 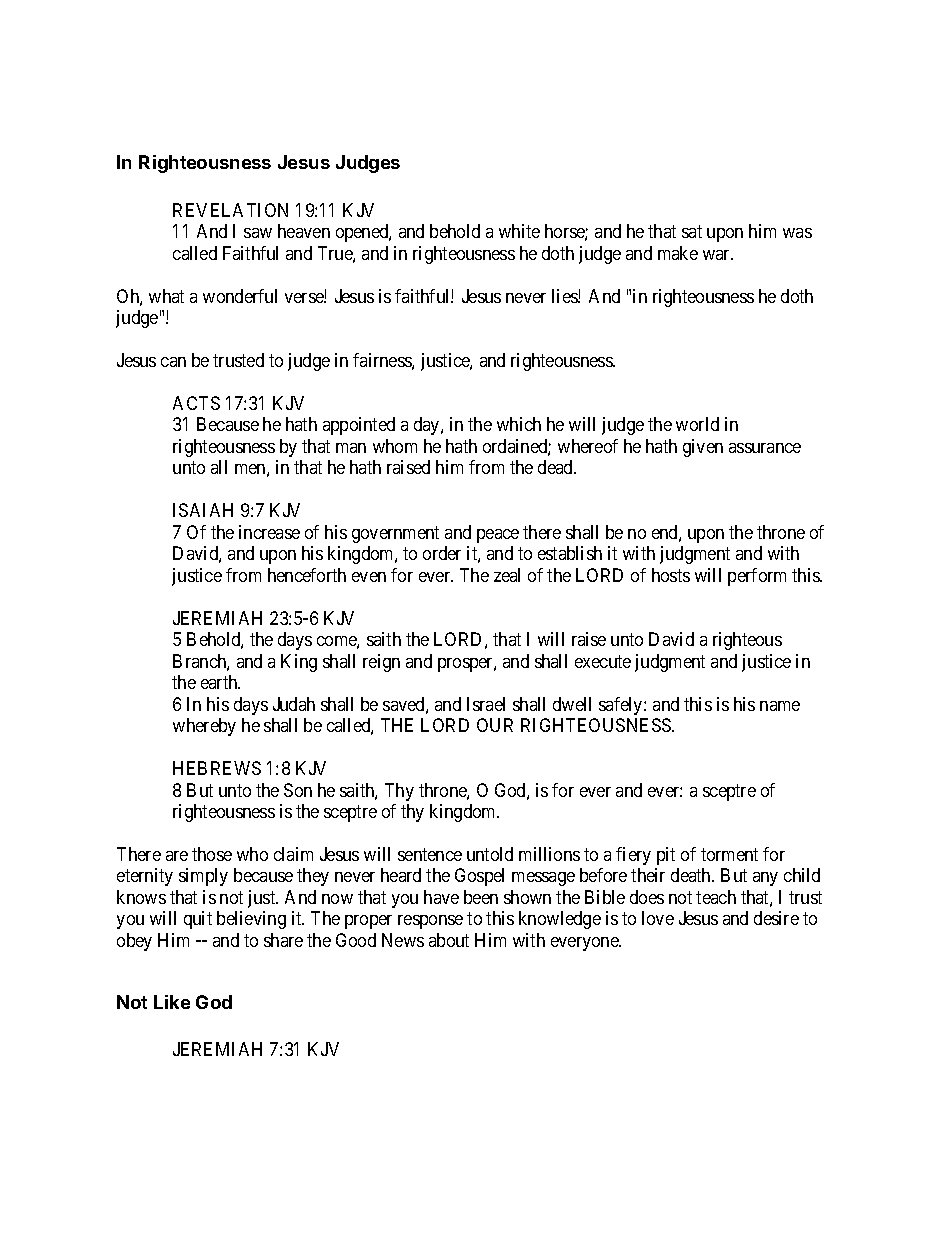 I want to click on ACTS, so click(x=196, y=403).
